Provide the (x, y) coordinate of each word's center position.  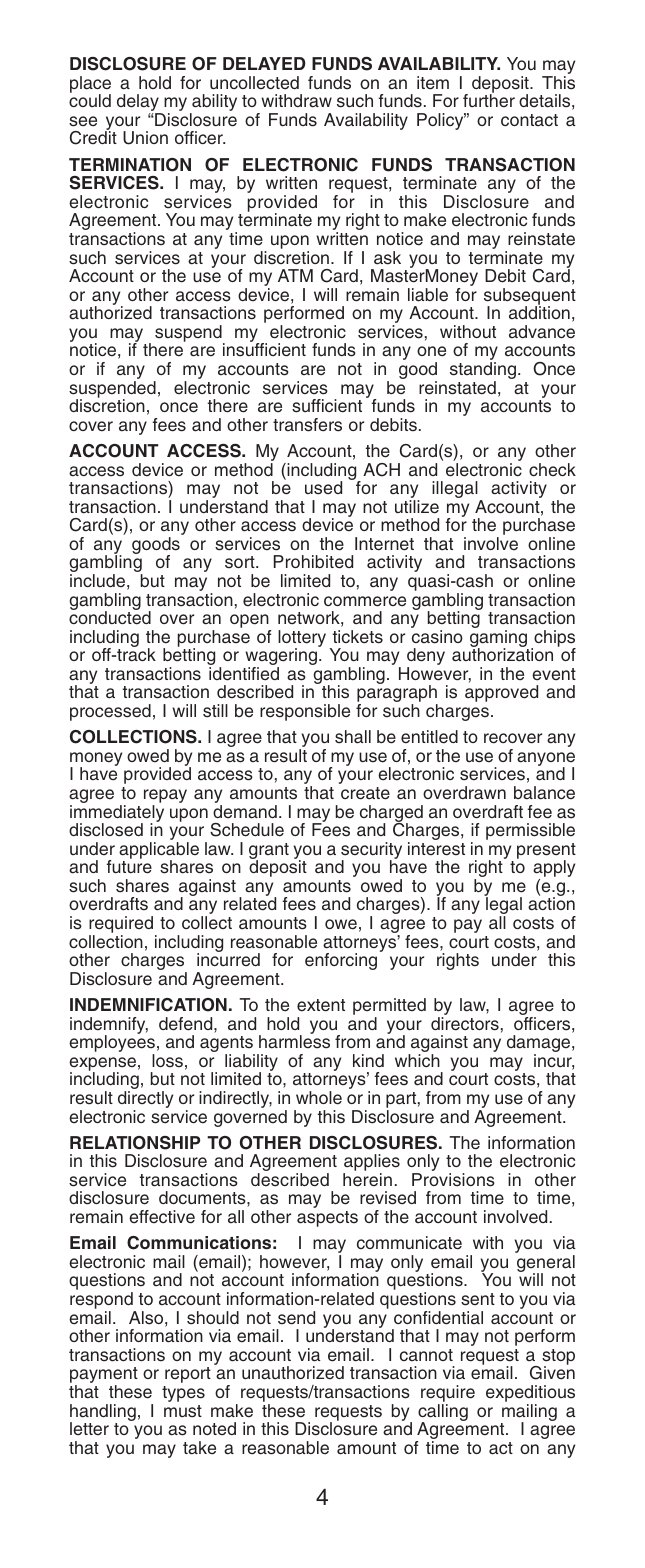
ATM (295, 275)
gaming (499, 640)
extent (321, 1005)
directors (465, 1024)
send (296, 1318)
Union (145, 138)
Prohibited (313, 562)
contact (529, 120)
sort (241, 562)
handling (103, 1413)
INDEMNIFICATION (148, 1005)
